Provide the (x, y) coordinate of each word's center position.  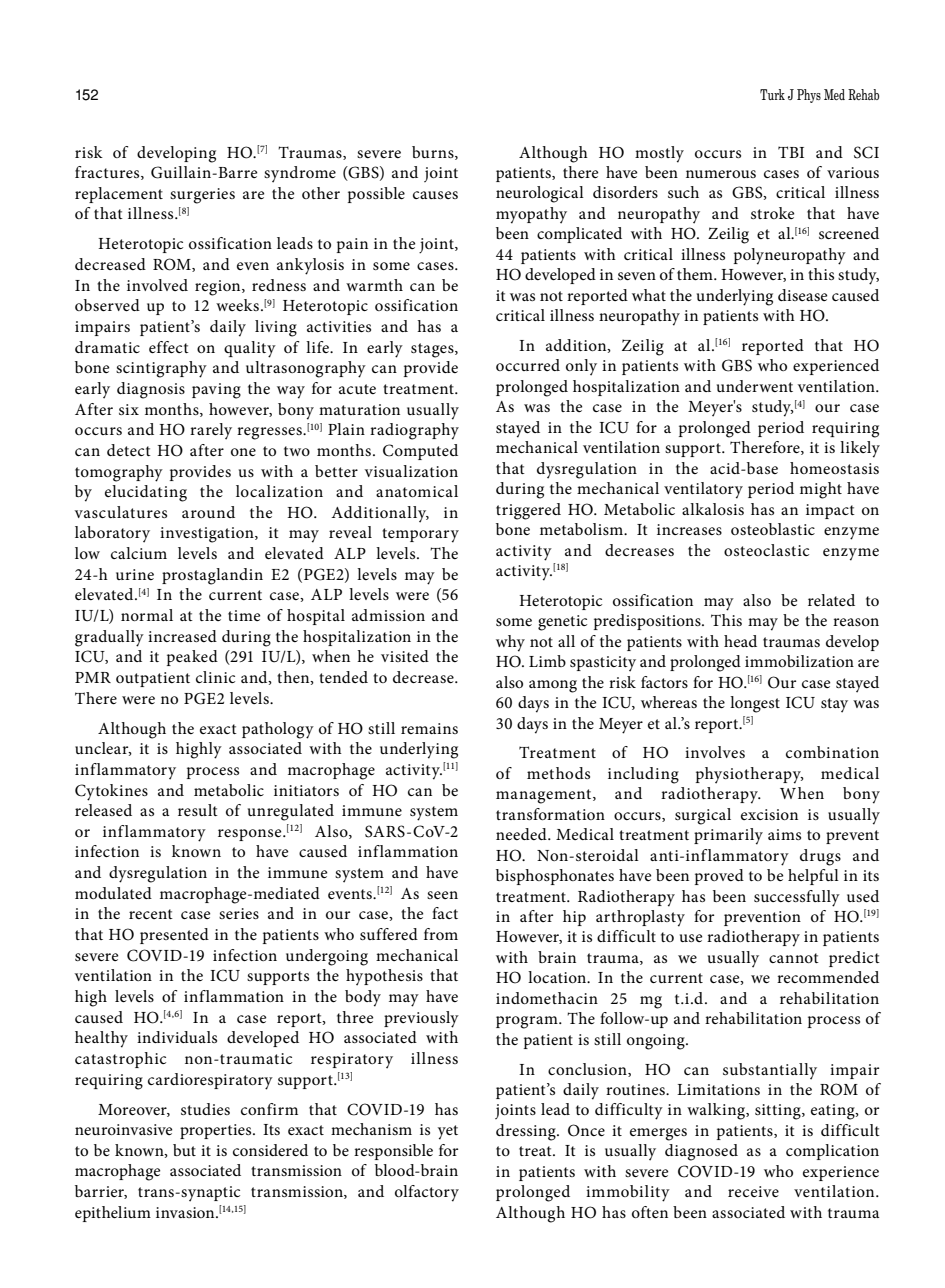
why (510, 643)
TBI (791, 152)
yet (448, 1132)
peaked (192, 658)
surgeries (202, 196)
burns (434, 153)
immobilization (799, 661)
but (184, 1150)
